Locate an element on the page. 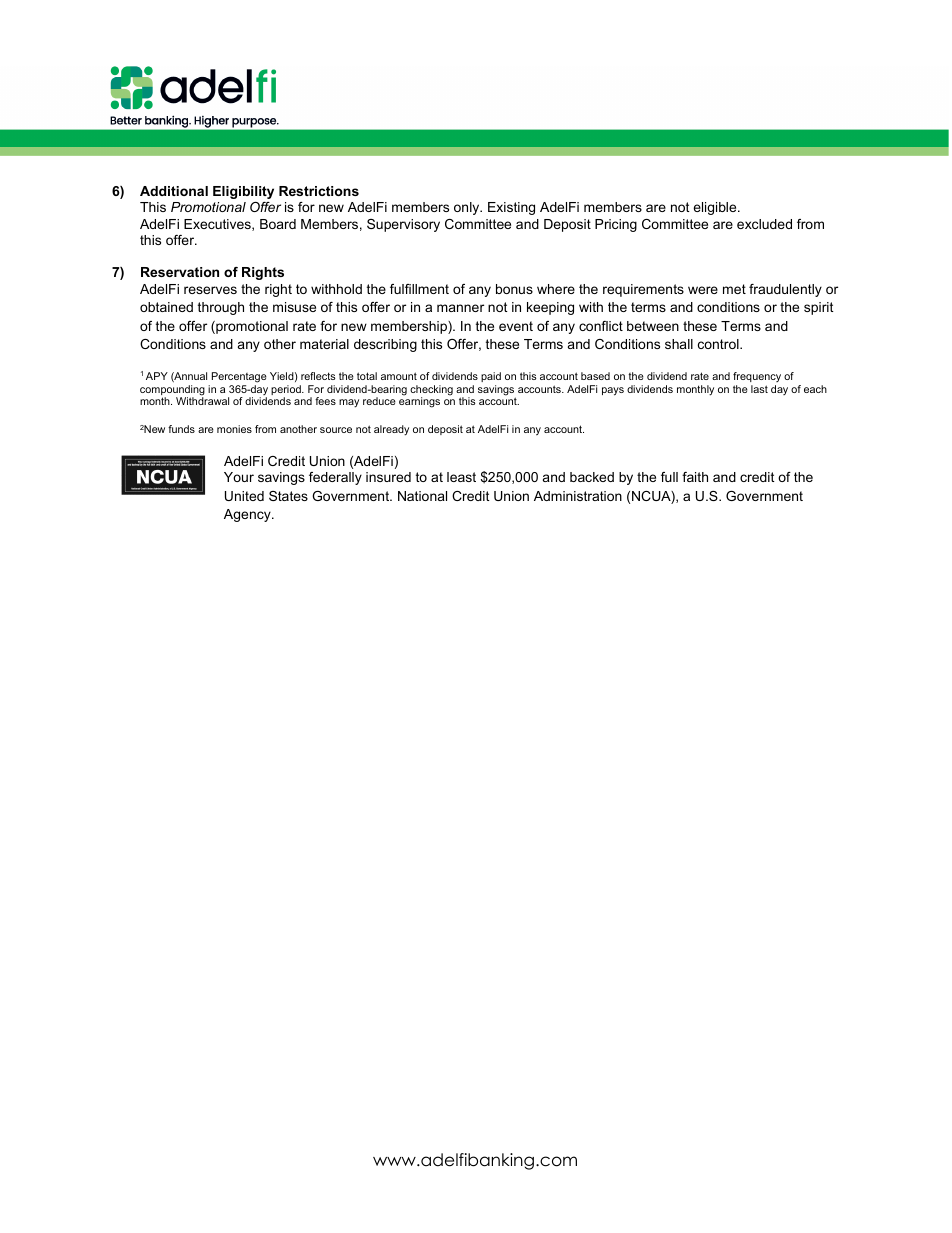  faith is located at coordinates (695, 477).
